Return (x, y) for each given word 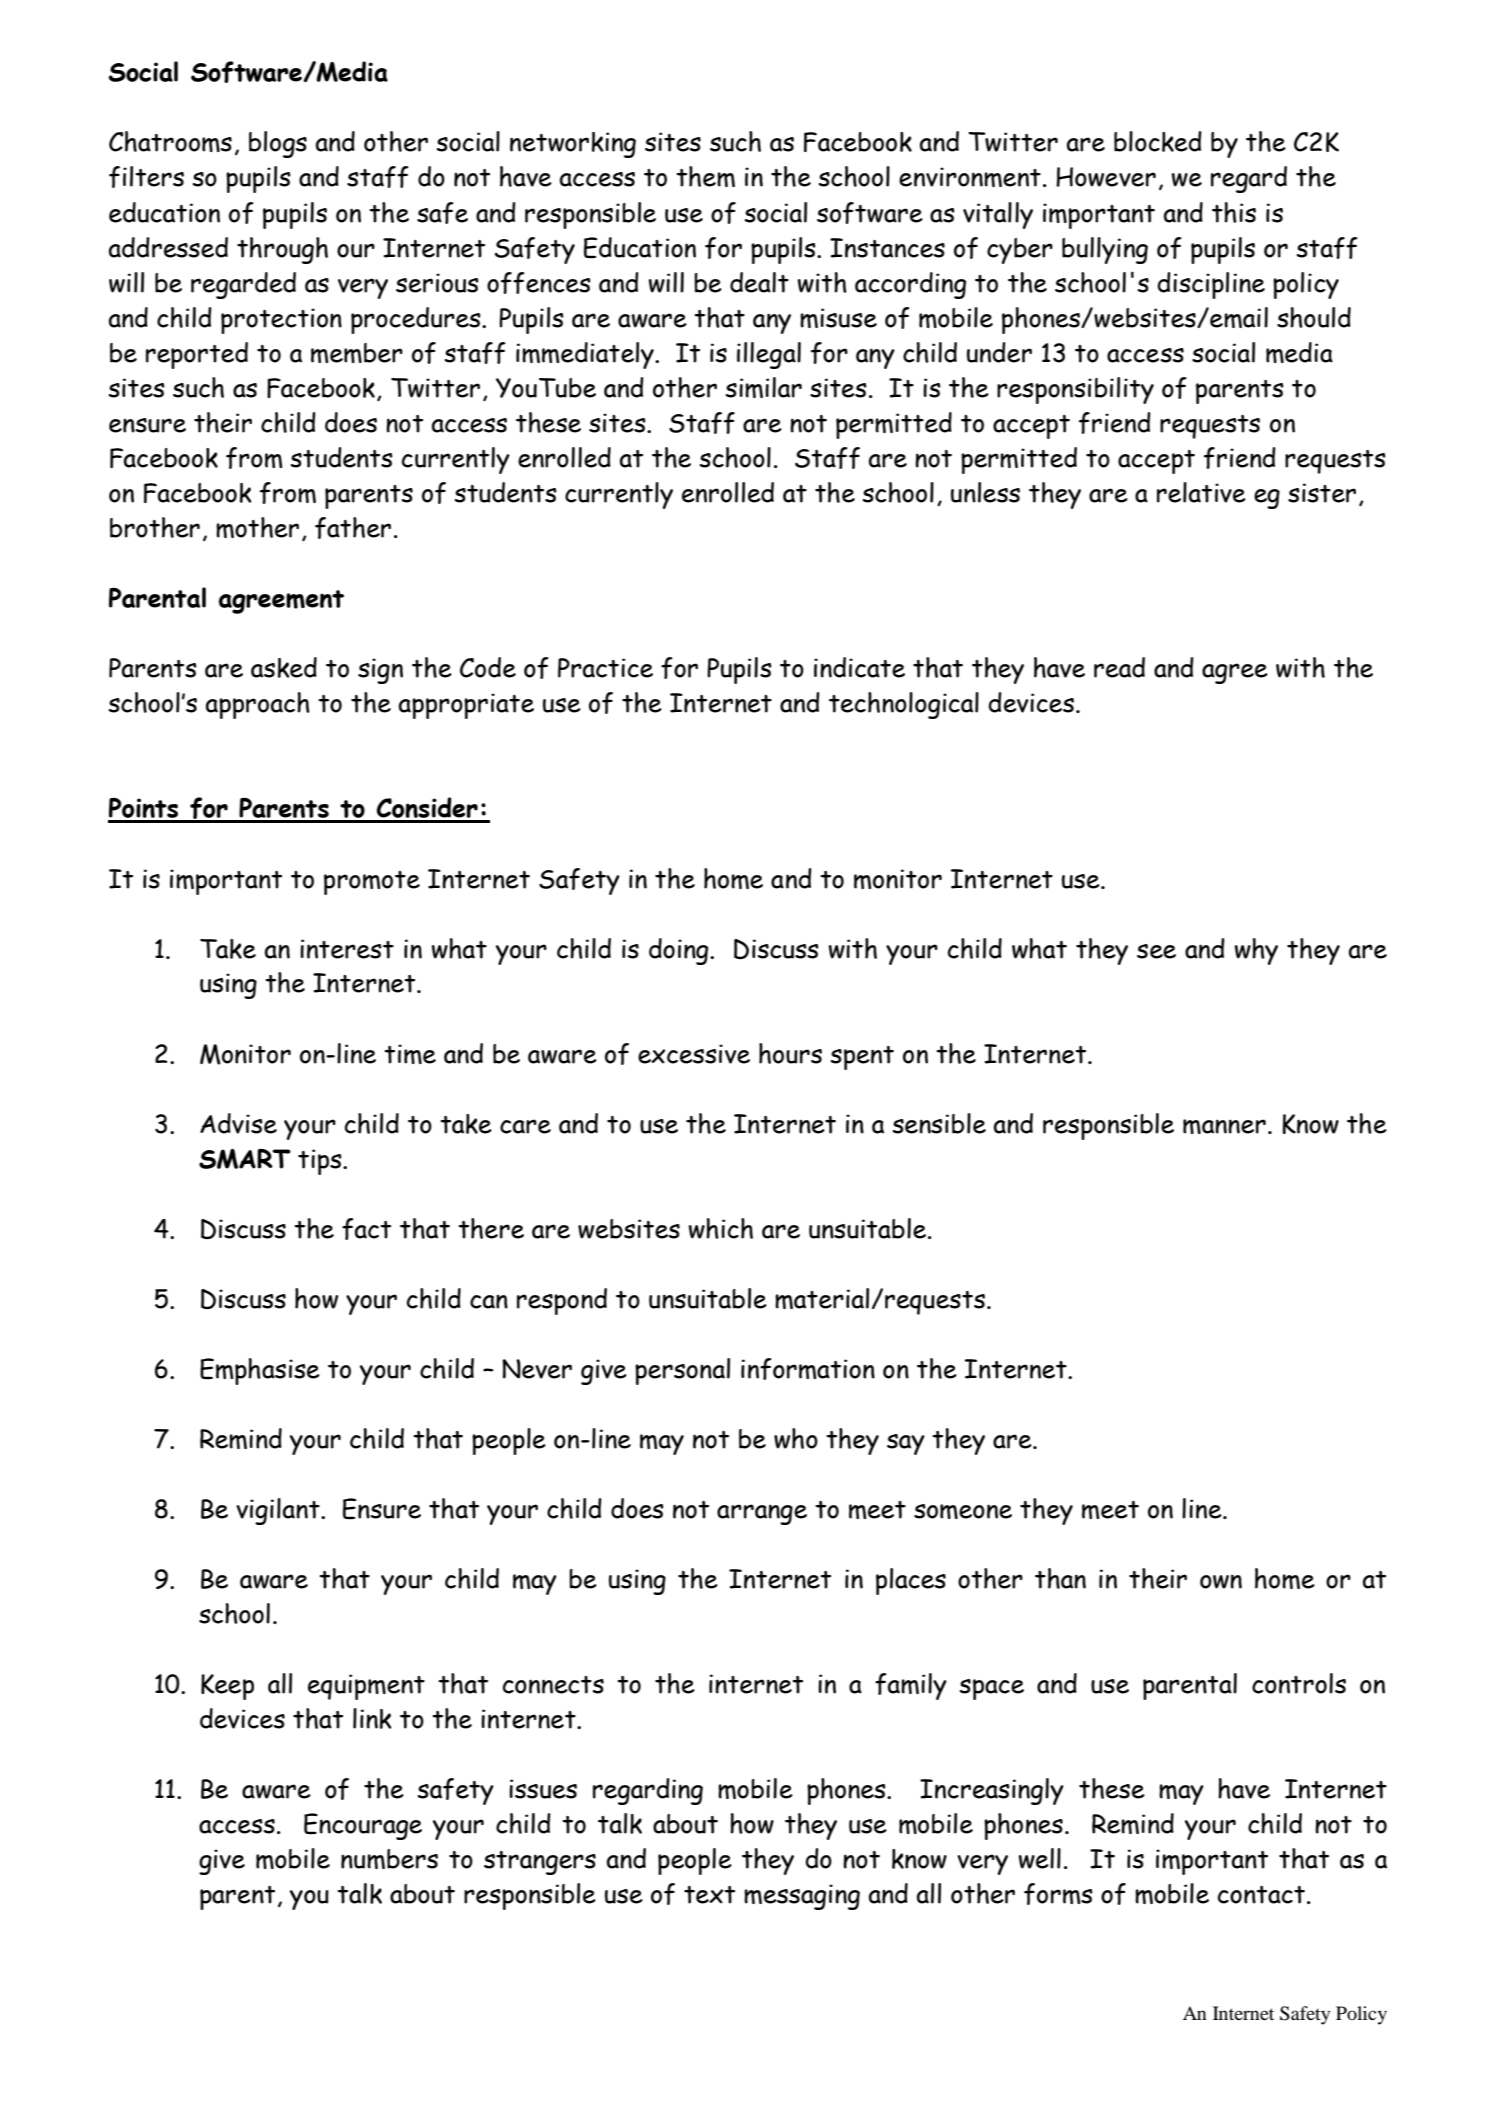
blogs (278, 144)
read (1119, 667)
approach (258, 705)
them (705, 176)
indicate (859, 667)
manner (1224, 1126)
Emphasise (260, 1371)
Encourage (363, 1826)
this (1234, 212)
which (721, 1228)
